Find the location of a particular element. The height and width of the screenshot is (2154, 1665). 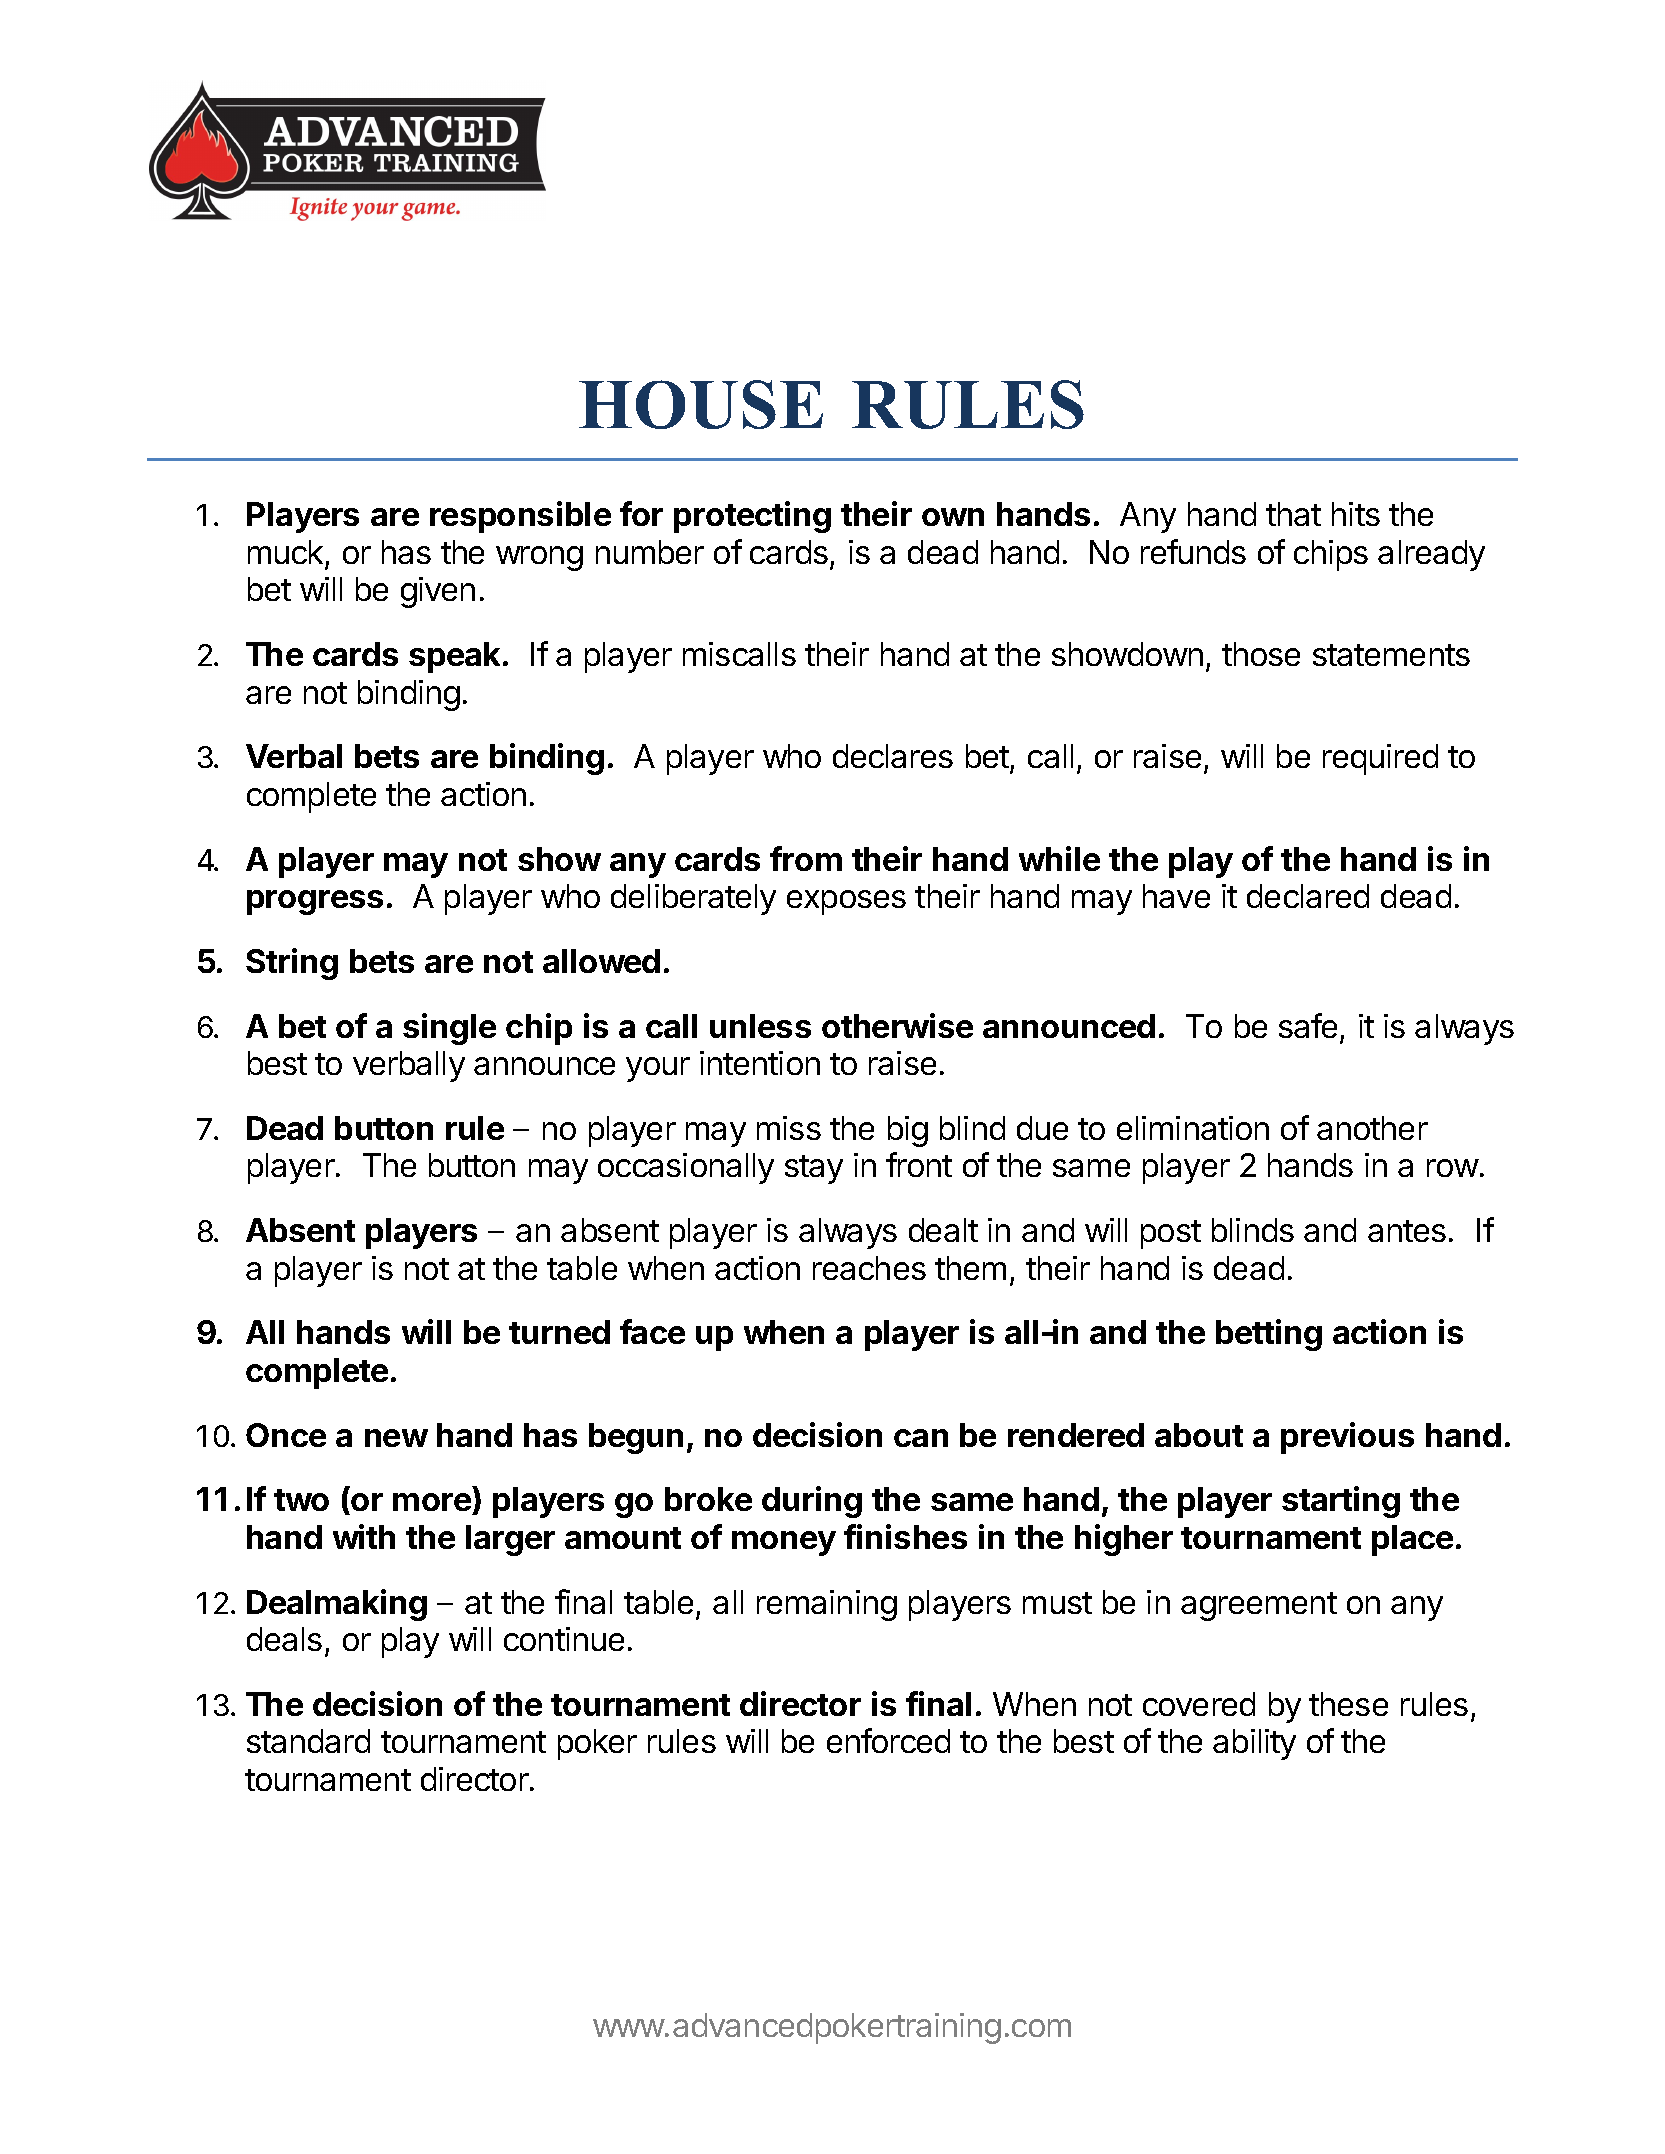

otherwise is located at coordinates (897, 1025).
